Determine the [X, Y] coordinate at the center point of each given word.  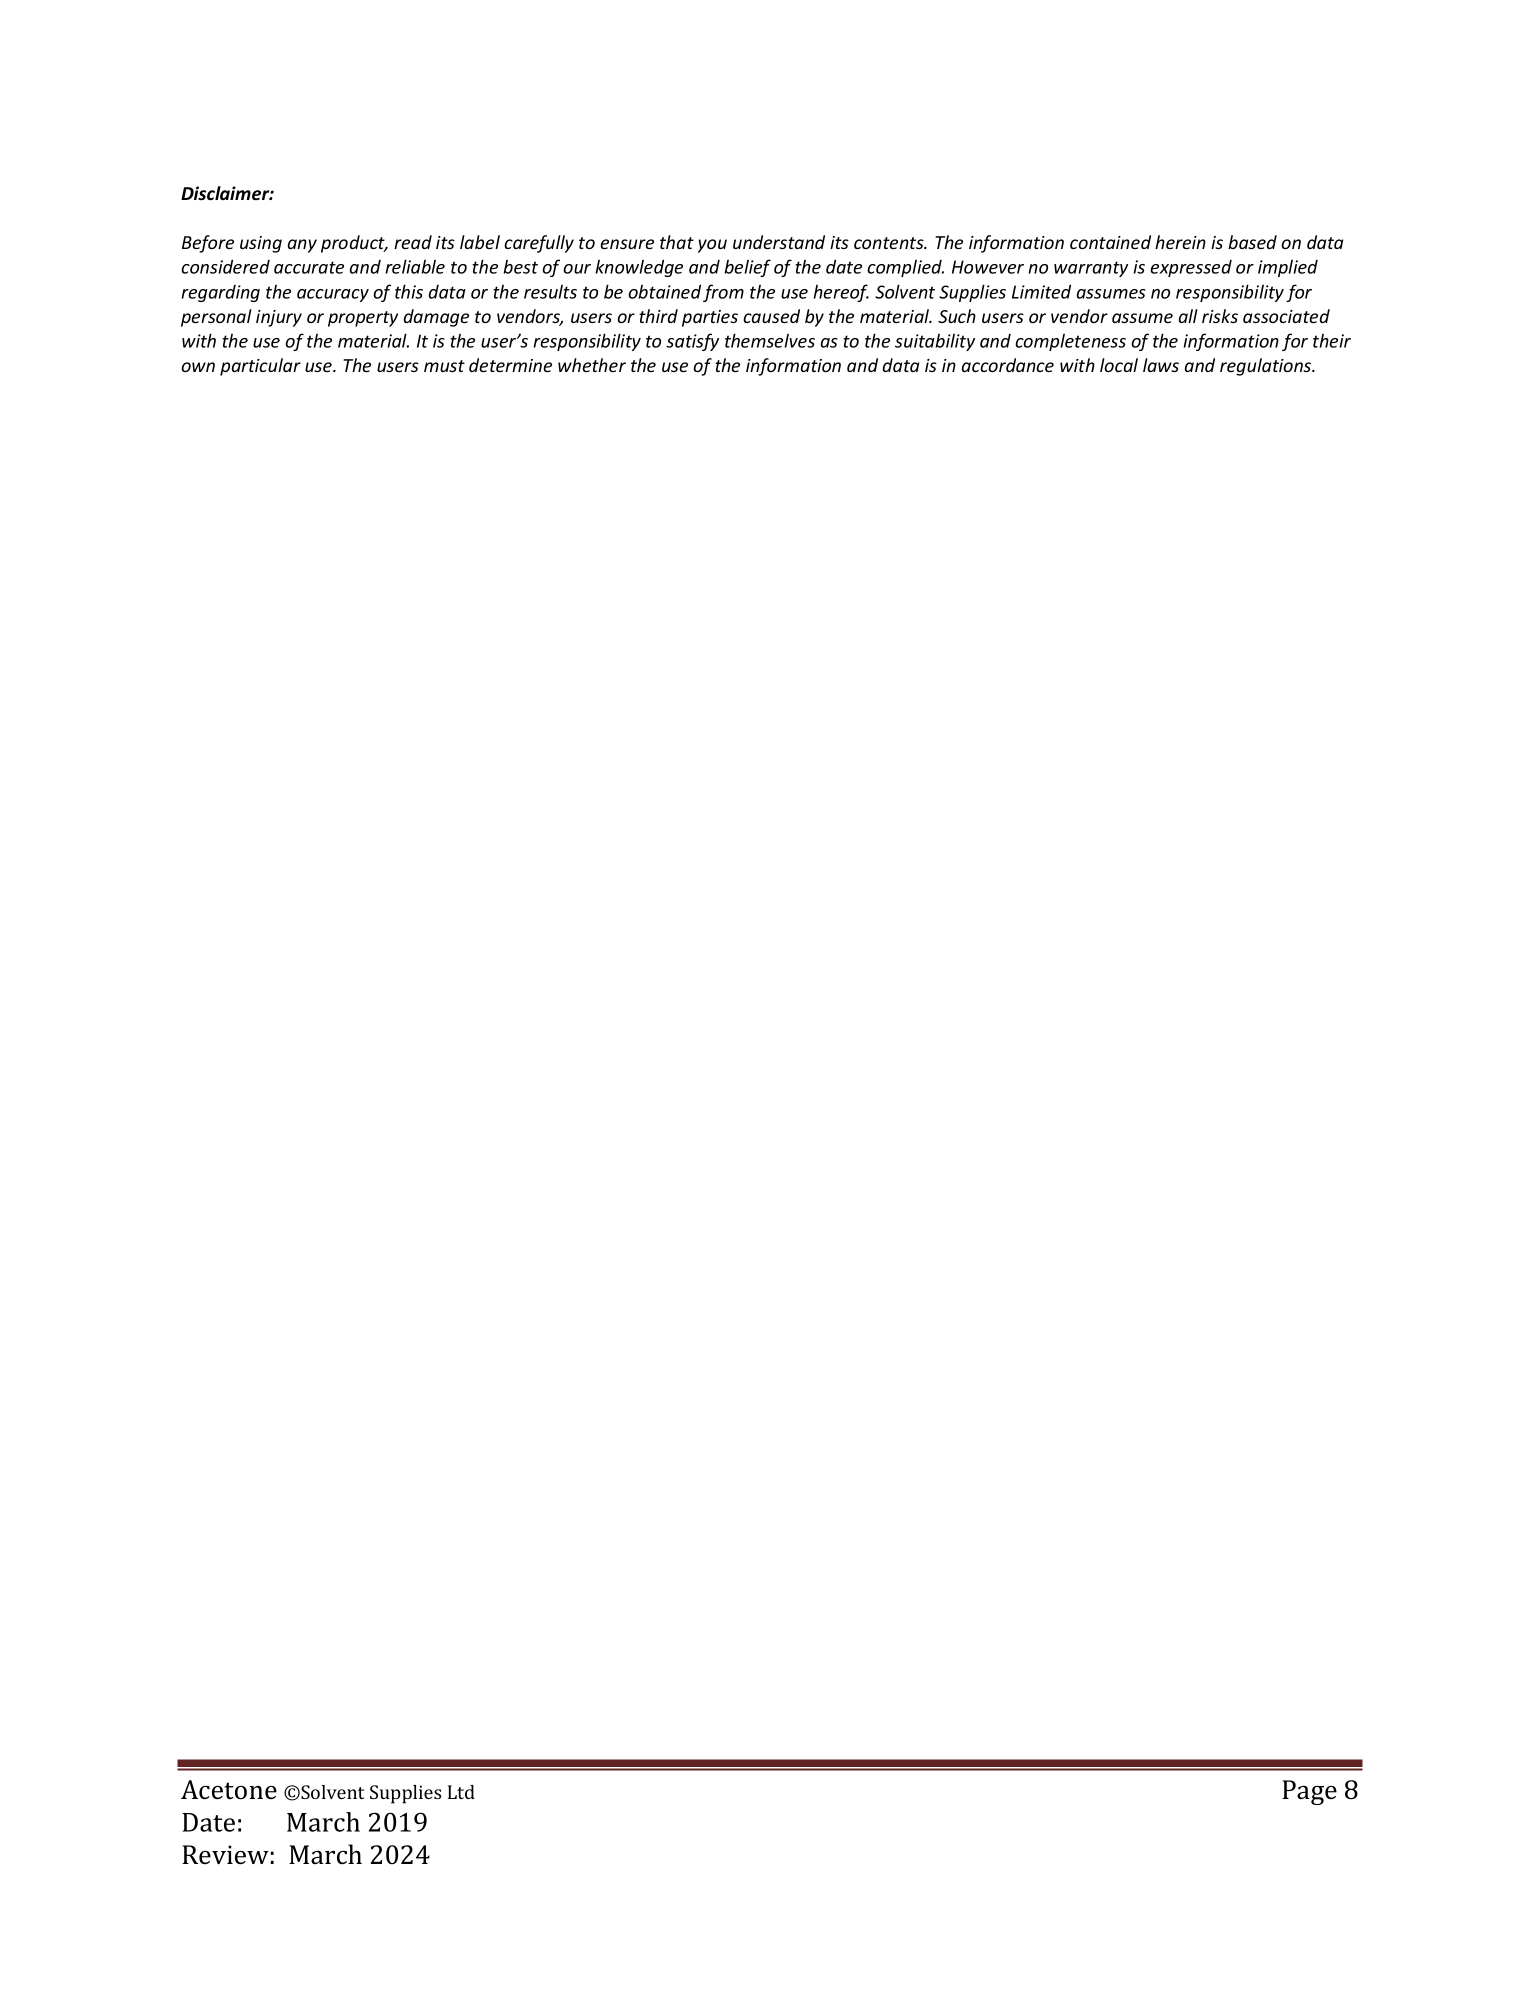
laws [1161, 365]
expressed [1191, 268]
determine [510, 365]
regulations [1267, 367]
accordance [1008, 365]
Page [1309, 1792]
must [444, 366]
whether [592, 365]
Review [225, 1855]
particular [260, 367]
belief [747, 268]
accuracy [333, 295]
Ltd [461, 1792]
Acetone [229, 1790]
